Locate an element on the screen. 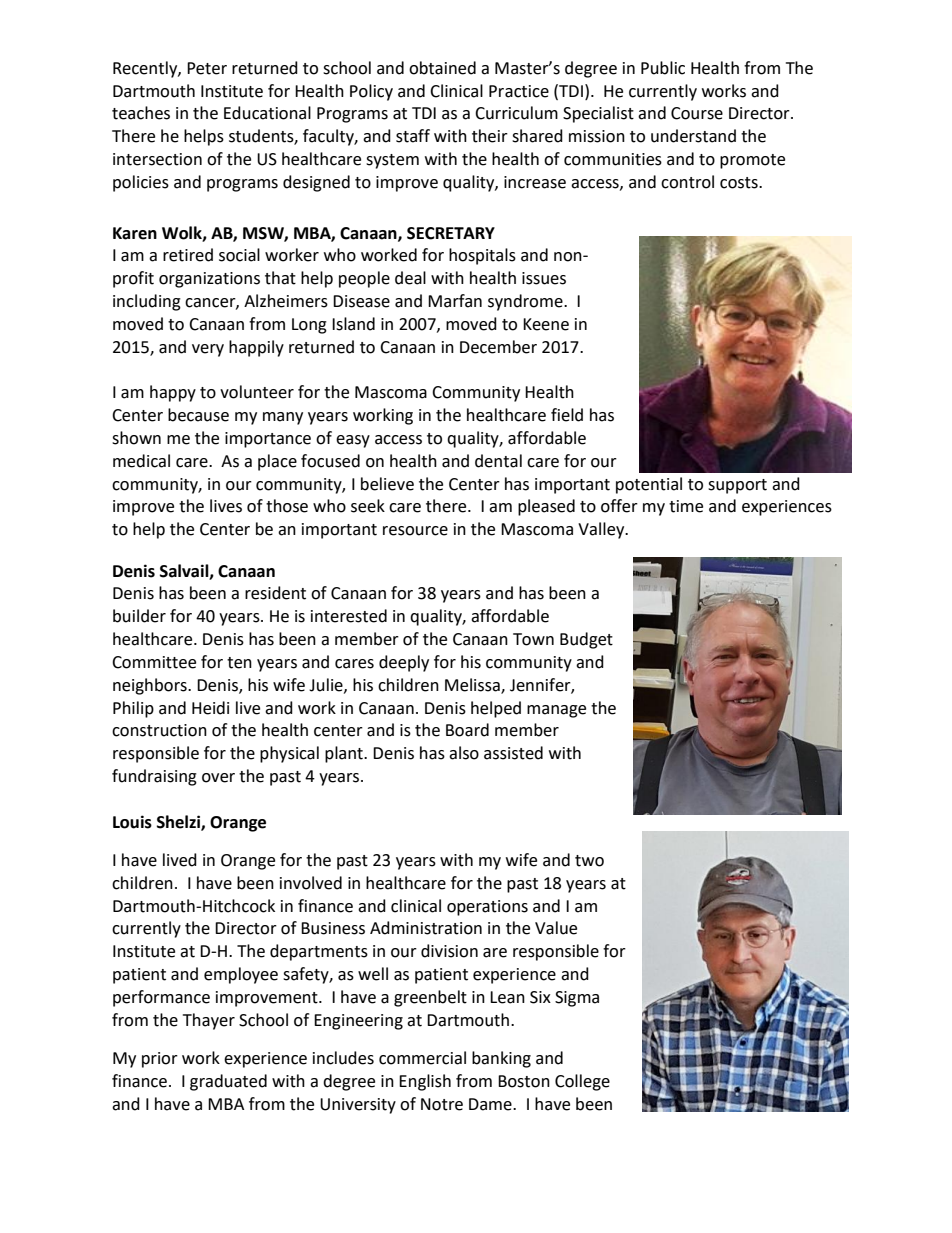  Course is located at coordinates (697, 113).
